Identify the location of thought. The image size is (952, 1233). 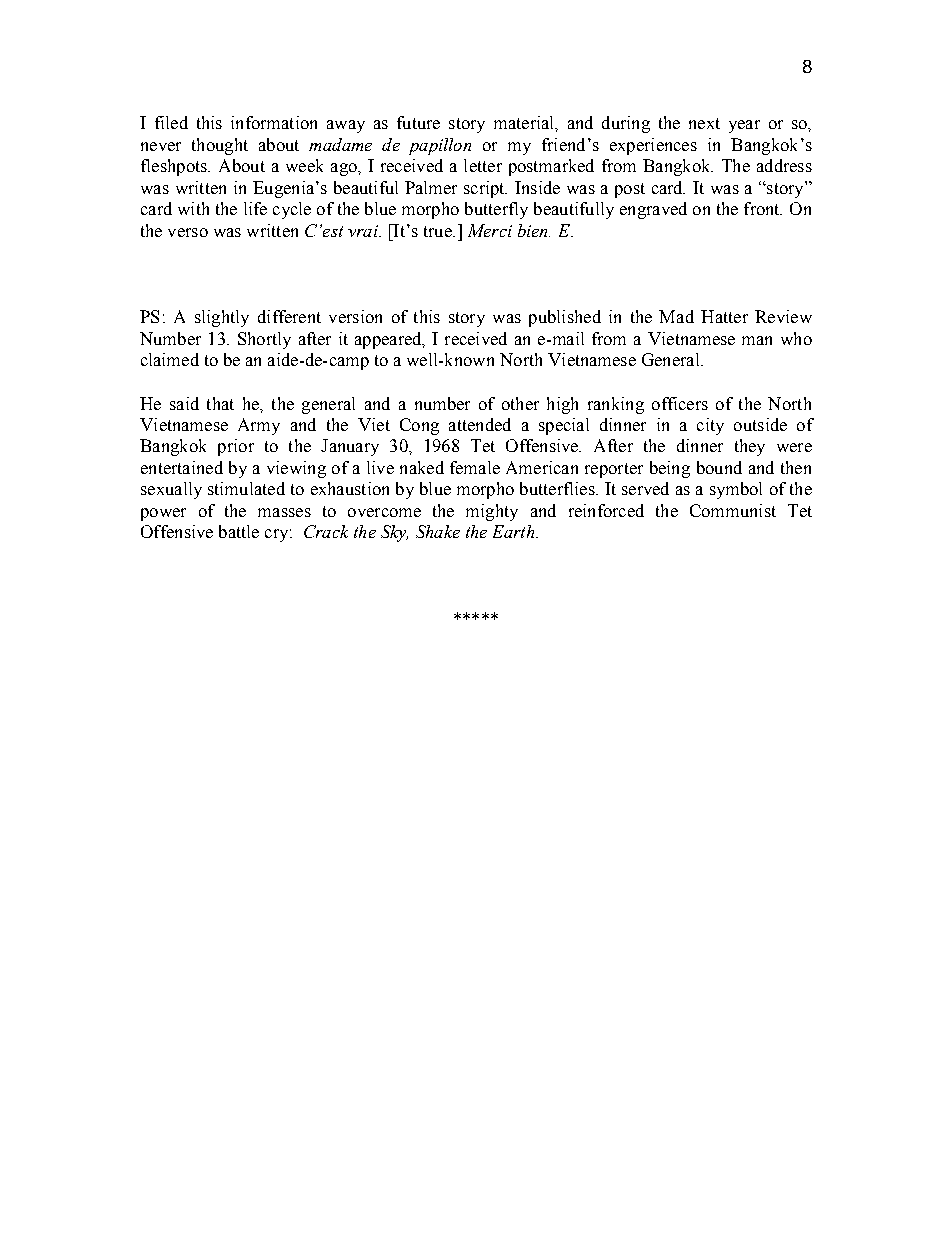
(220, 146).
